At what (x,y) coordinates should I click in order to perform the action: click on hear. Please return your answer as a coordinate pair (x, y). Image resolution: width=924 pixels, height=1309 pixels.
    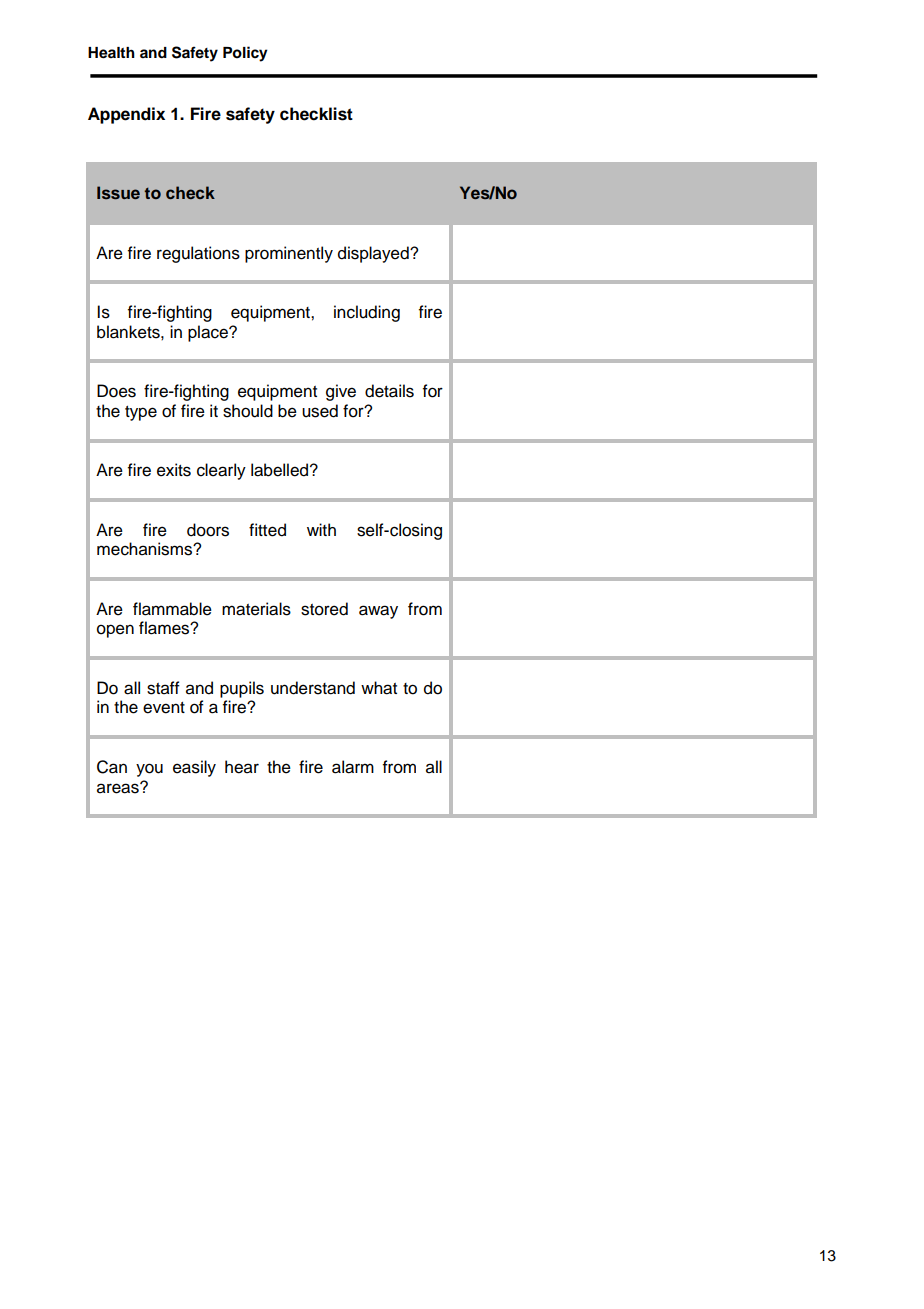
    Looking at the image, I should click on (242, 767).
